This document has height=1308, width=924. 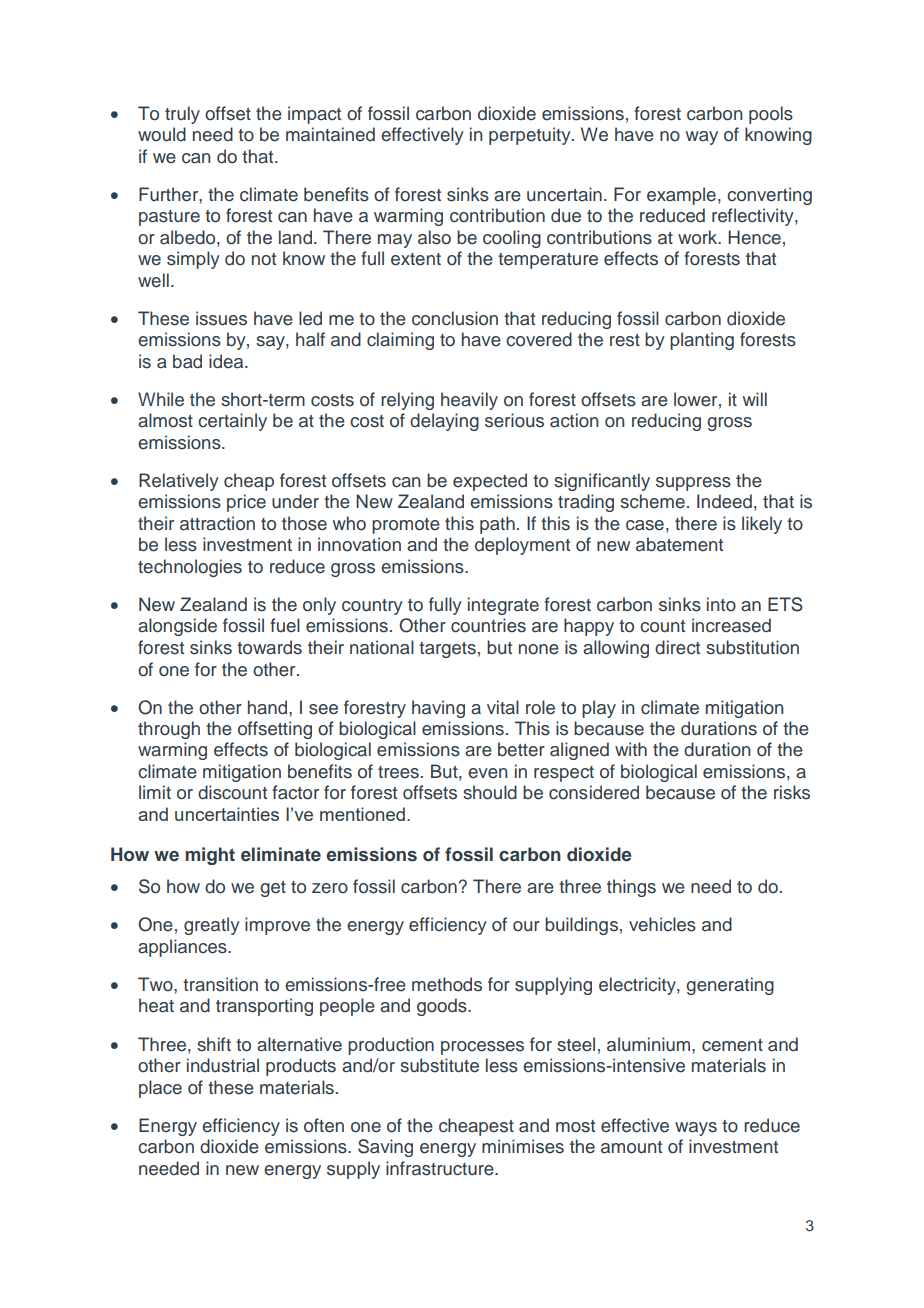 What do you see at coordinates (490, 482) in the document?
I see `expected` at bounding box center [490, 482].
